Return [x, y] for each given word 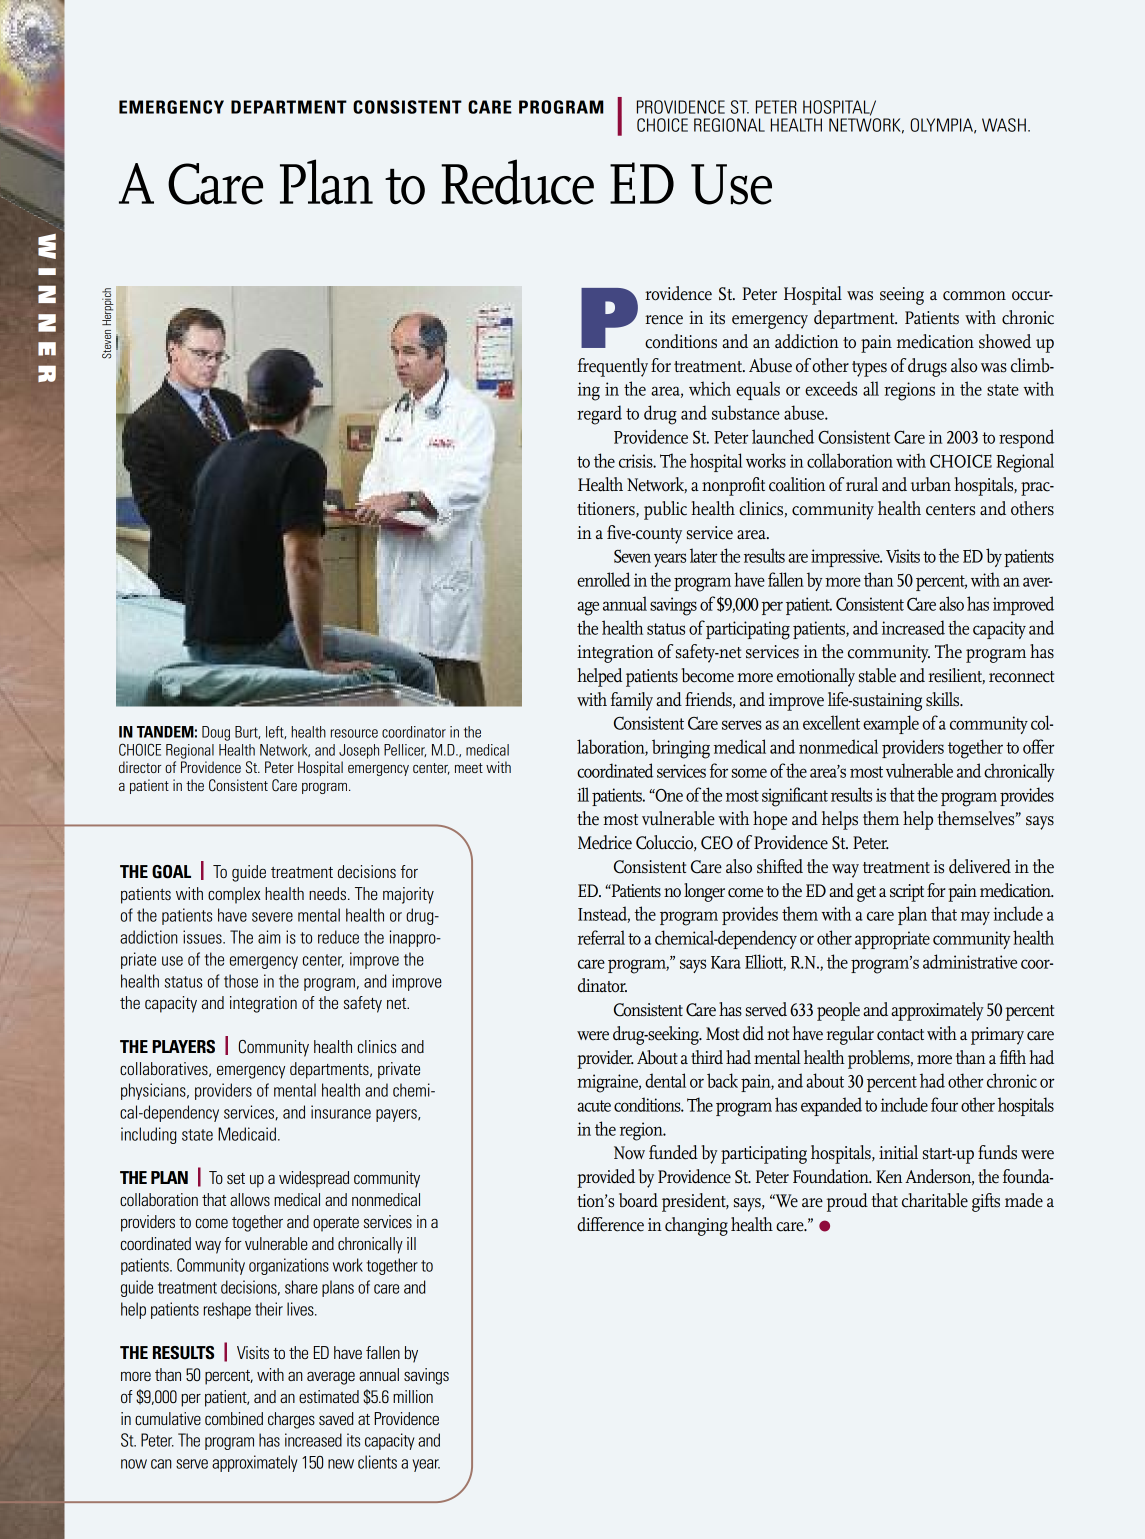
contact [900, 1035]
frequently [613, 367]
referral [601, 937]
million [413, 1396]
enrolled [604, 579]
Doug [216, 733]
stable [877, 675]
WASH [1004, 125]
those [241, 981]
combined [234, 1418]
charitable [935, 1200]
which [710, 388]
